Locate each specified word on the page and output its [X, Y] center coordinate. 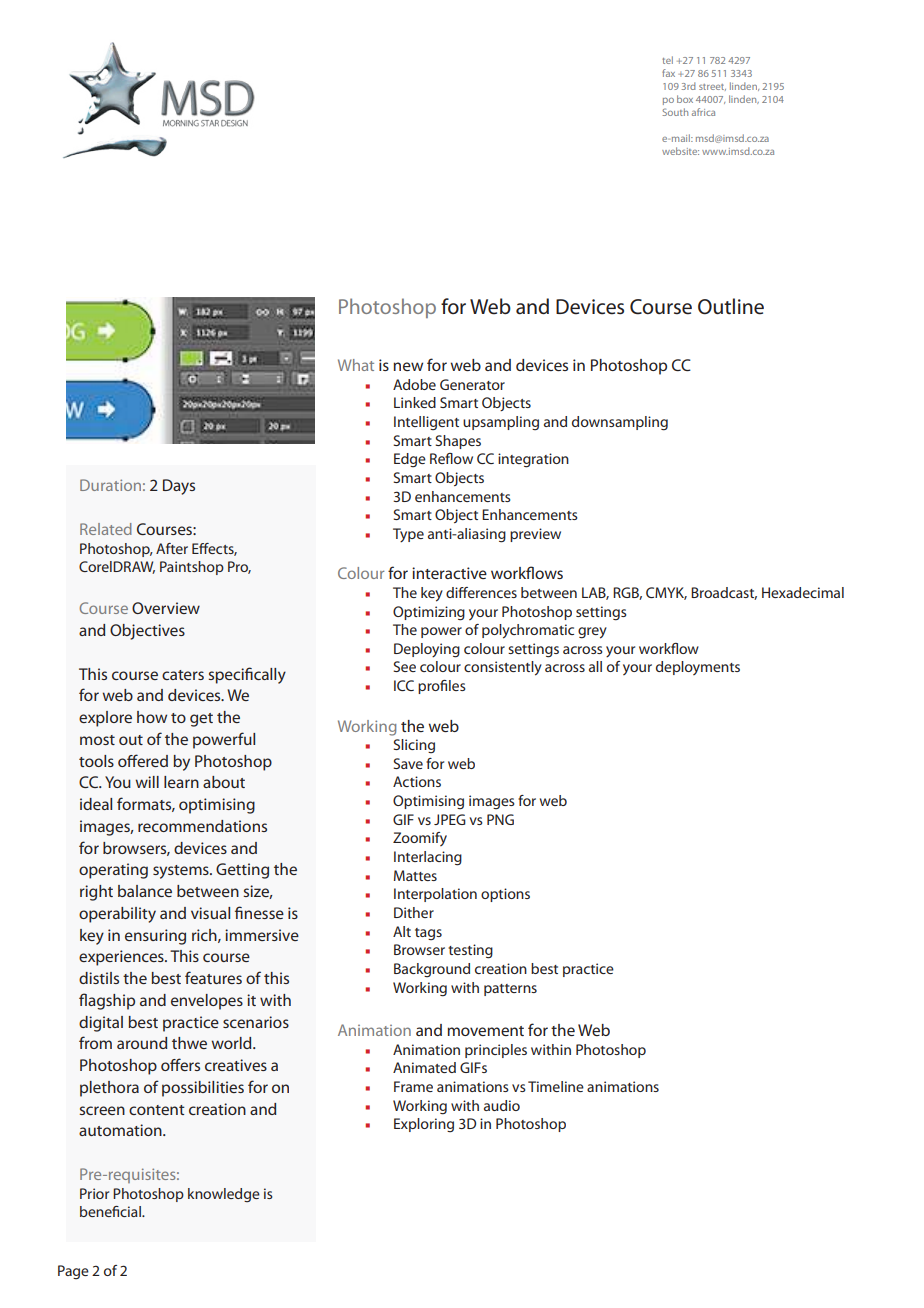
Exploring [424, 1125]
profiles [442, 687]
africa [703, 112]
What [356, 365]
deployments [698, 668]
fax [668, 73]
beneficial [111, 1211]
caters [183, 675]
